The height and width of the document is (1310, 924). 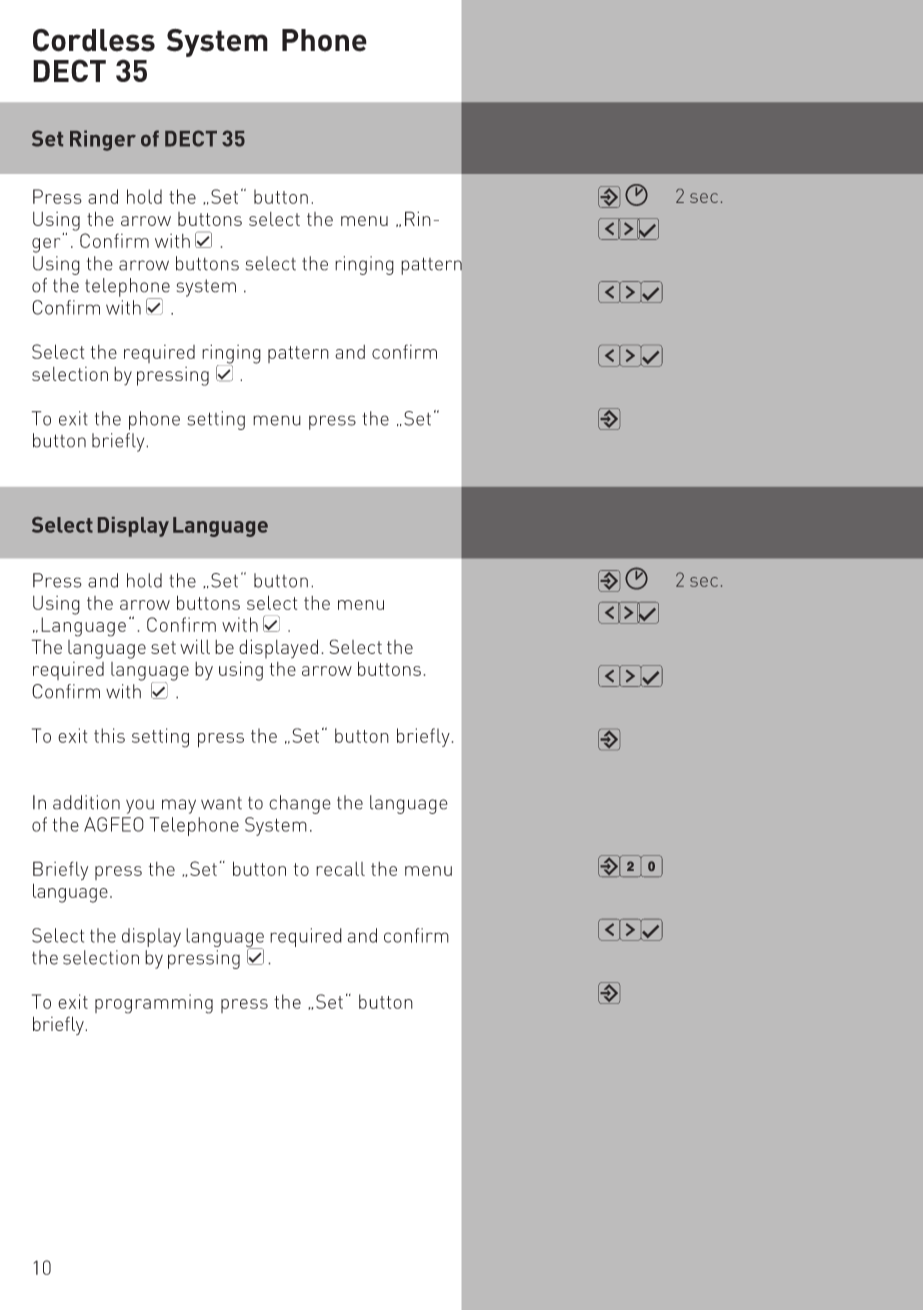 I want to click on recall, so click(x=340, y=869).
